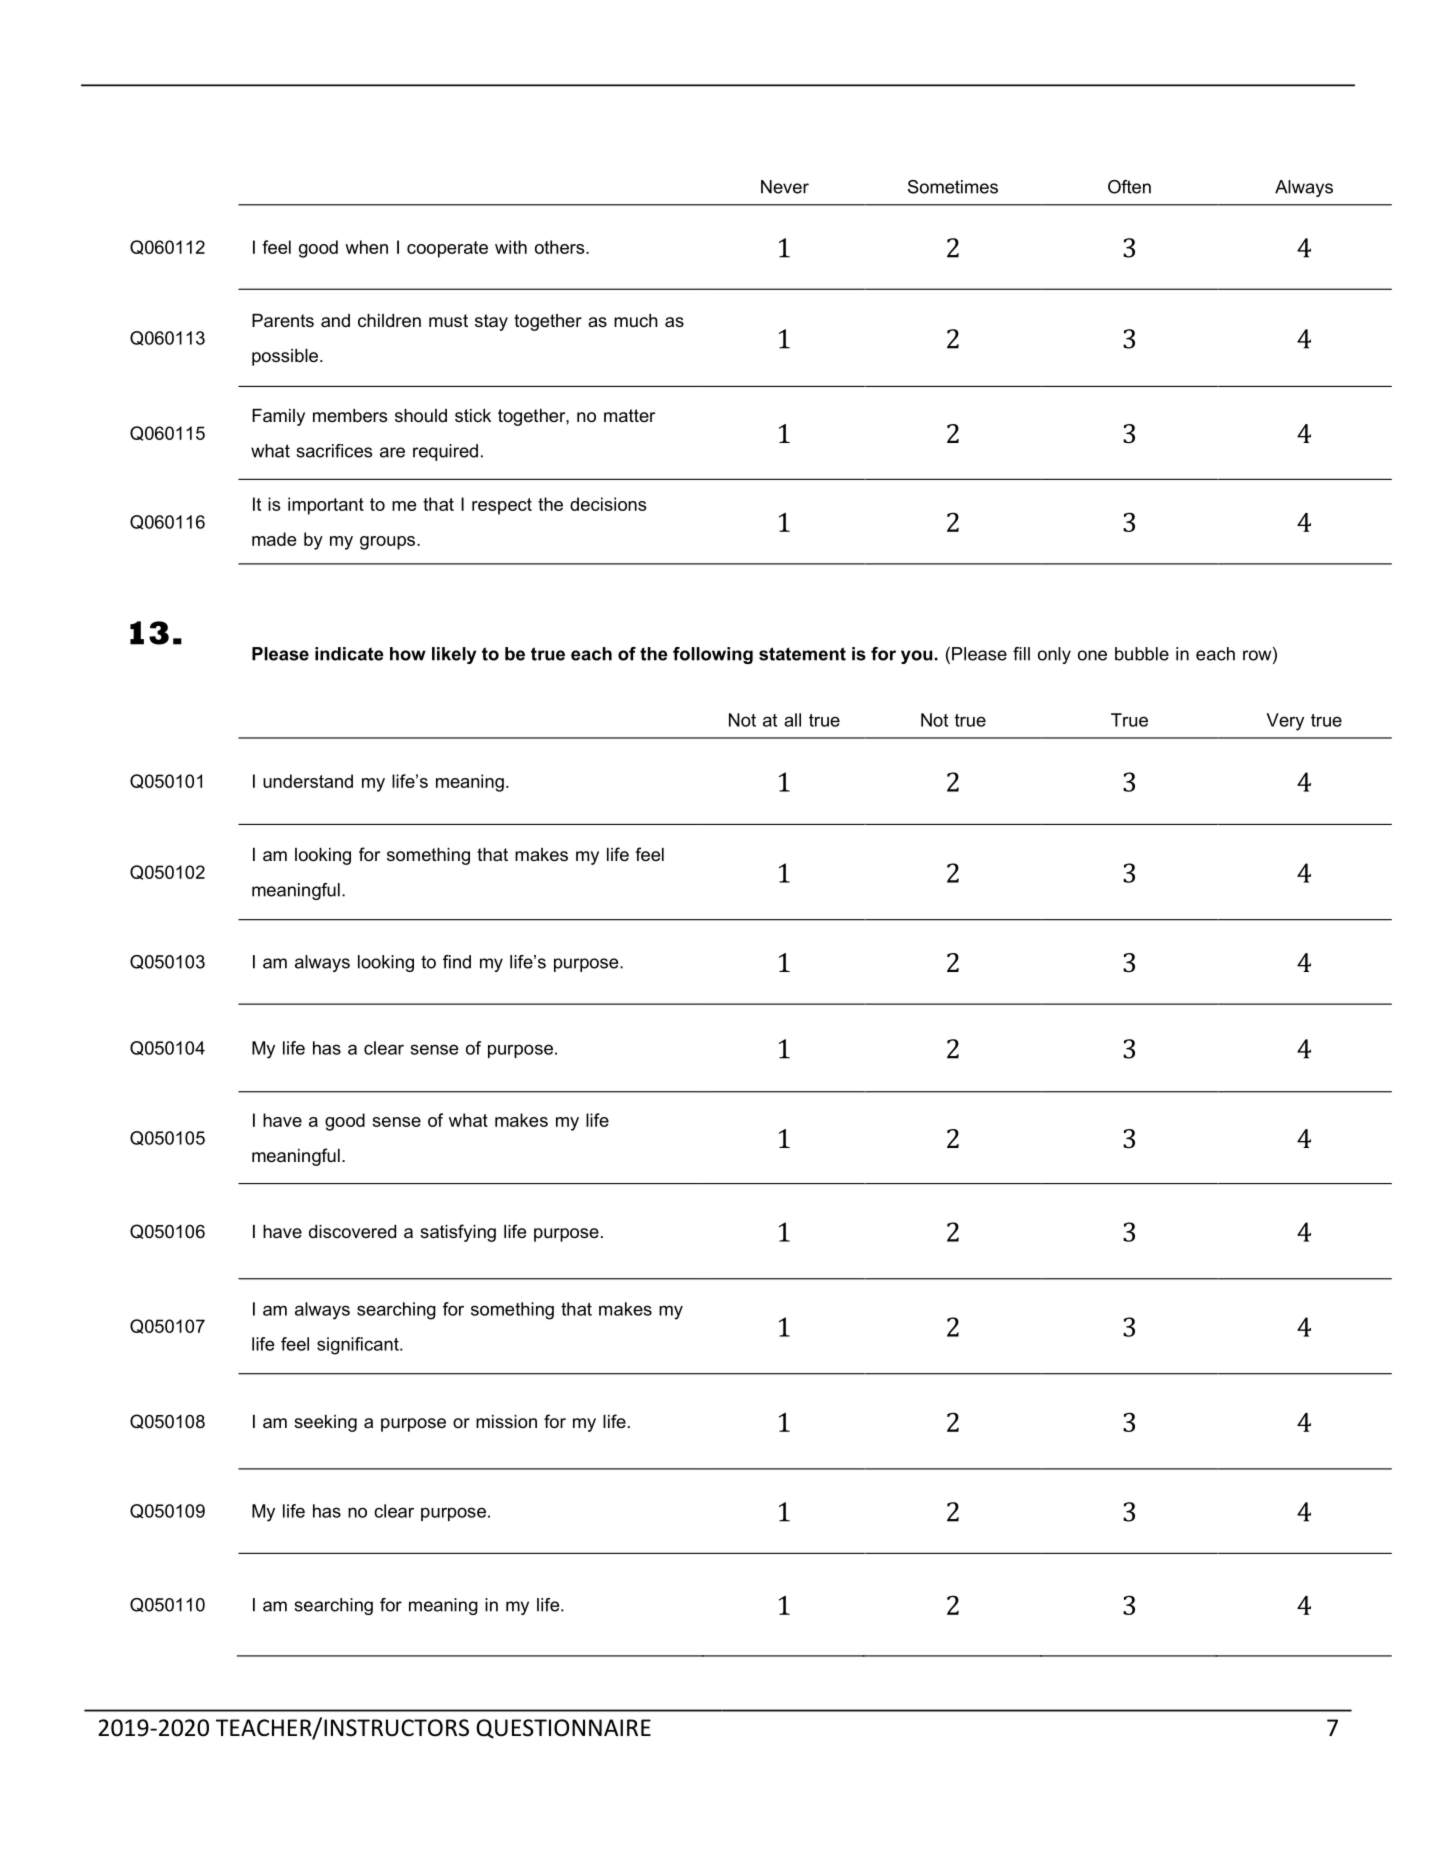  What do you see at coordinates (1129, 187) in the screenshot?
I see `Often` at bounding box center [1129, 187].
